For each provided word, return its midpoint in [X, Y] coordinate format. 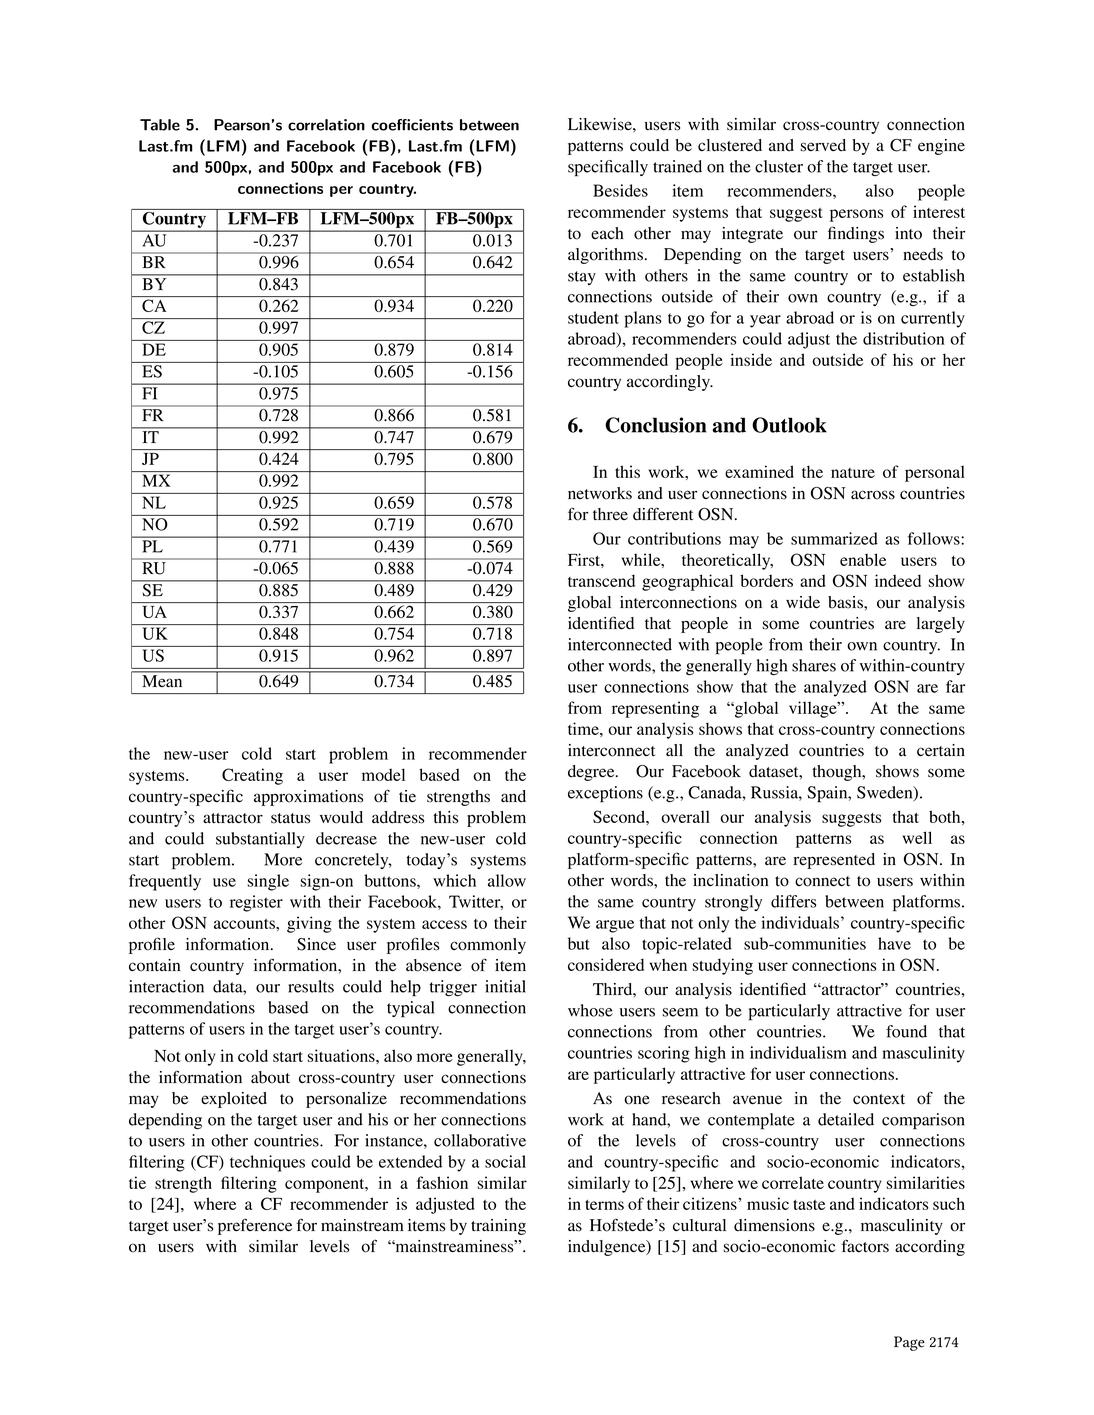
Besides [620, 190]
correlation [326, 125]
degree [592, 773]
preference [255, 1227]
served [823, 145]
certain [941, 750]
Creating [252, 776]
